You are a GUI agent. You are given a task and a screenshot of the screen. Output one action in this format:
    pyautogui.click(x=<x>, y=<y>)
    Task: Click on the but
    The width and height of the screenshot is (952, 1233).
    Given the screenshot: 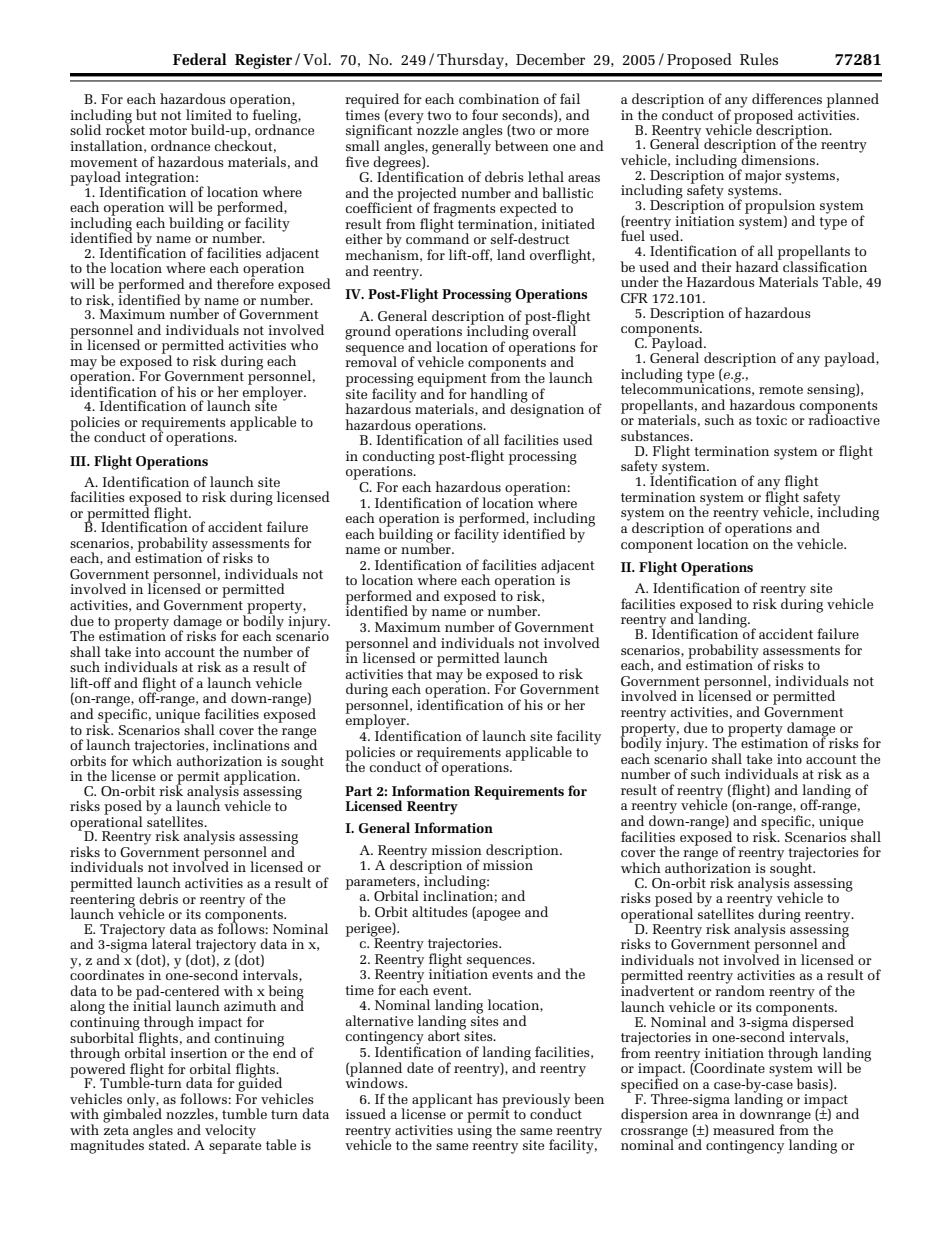 What is the action you would take?
    pyautogui.click(x=146, y=114)
